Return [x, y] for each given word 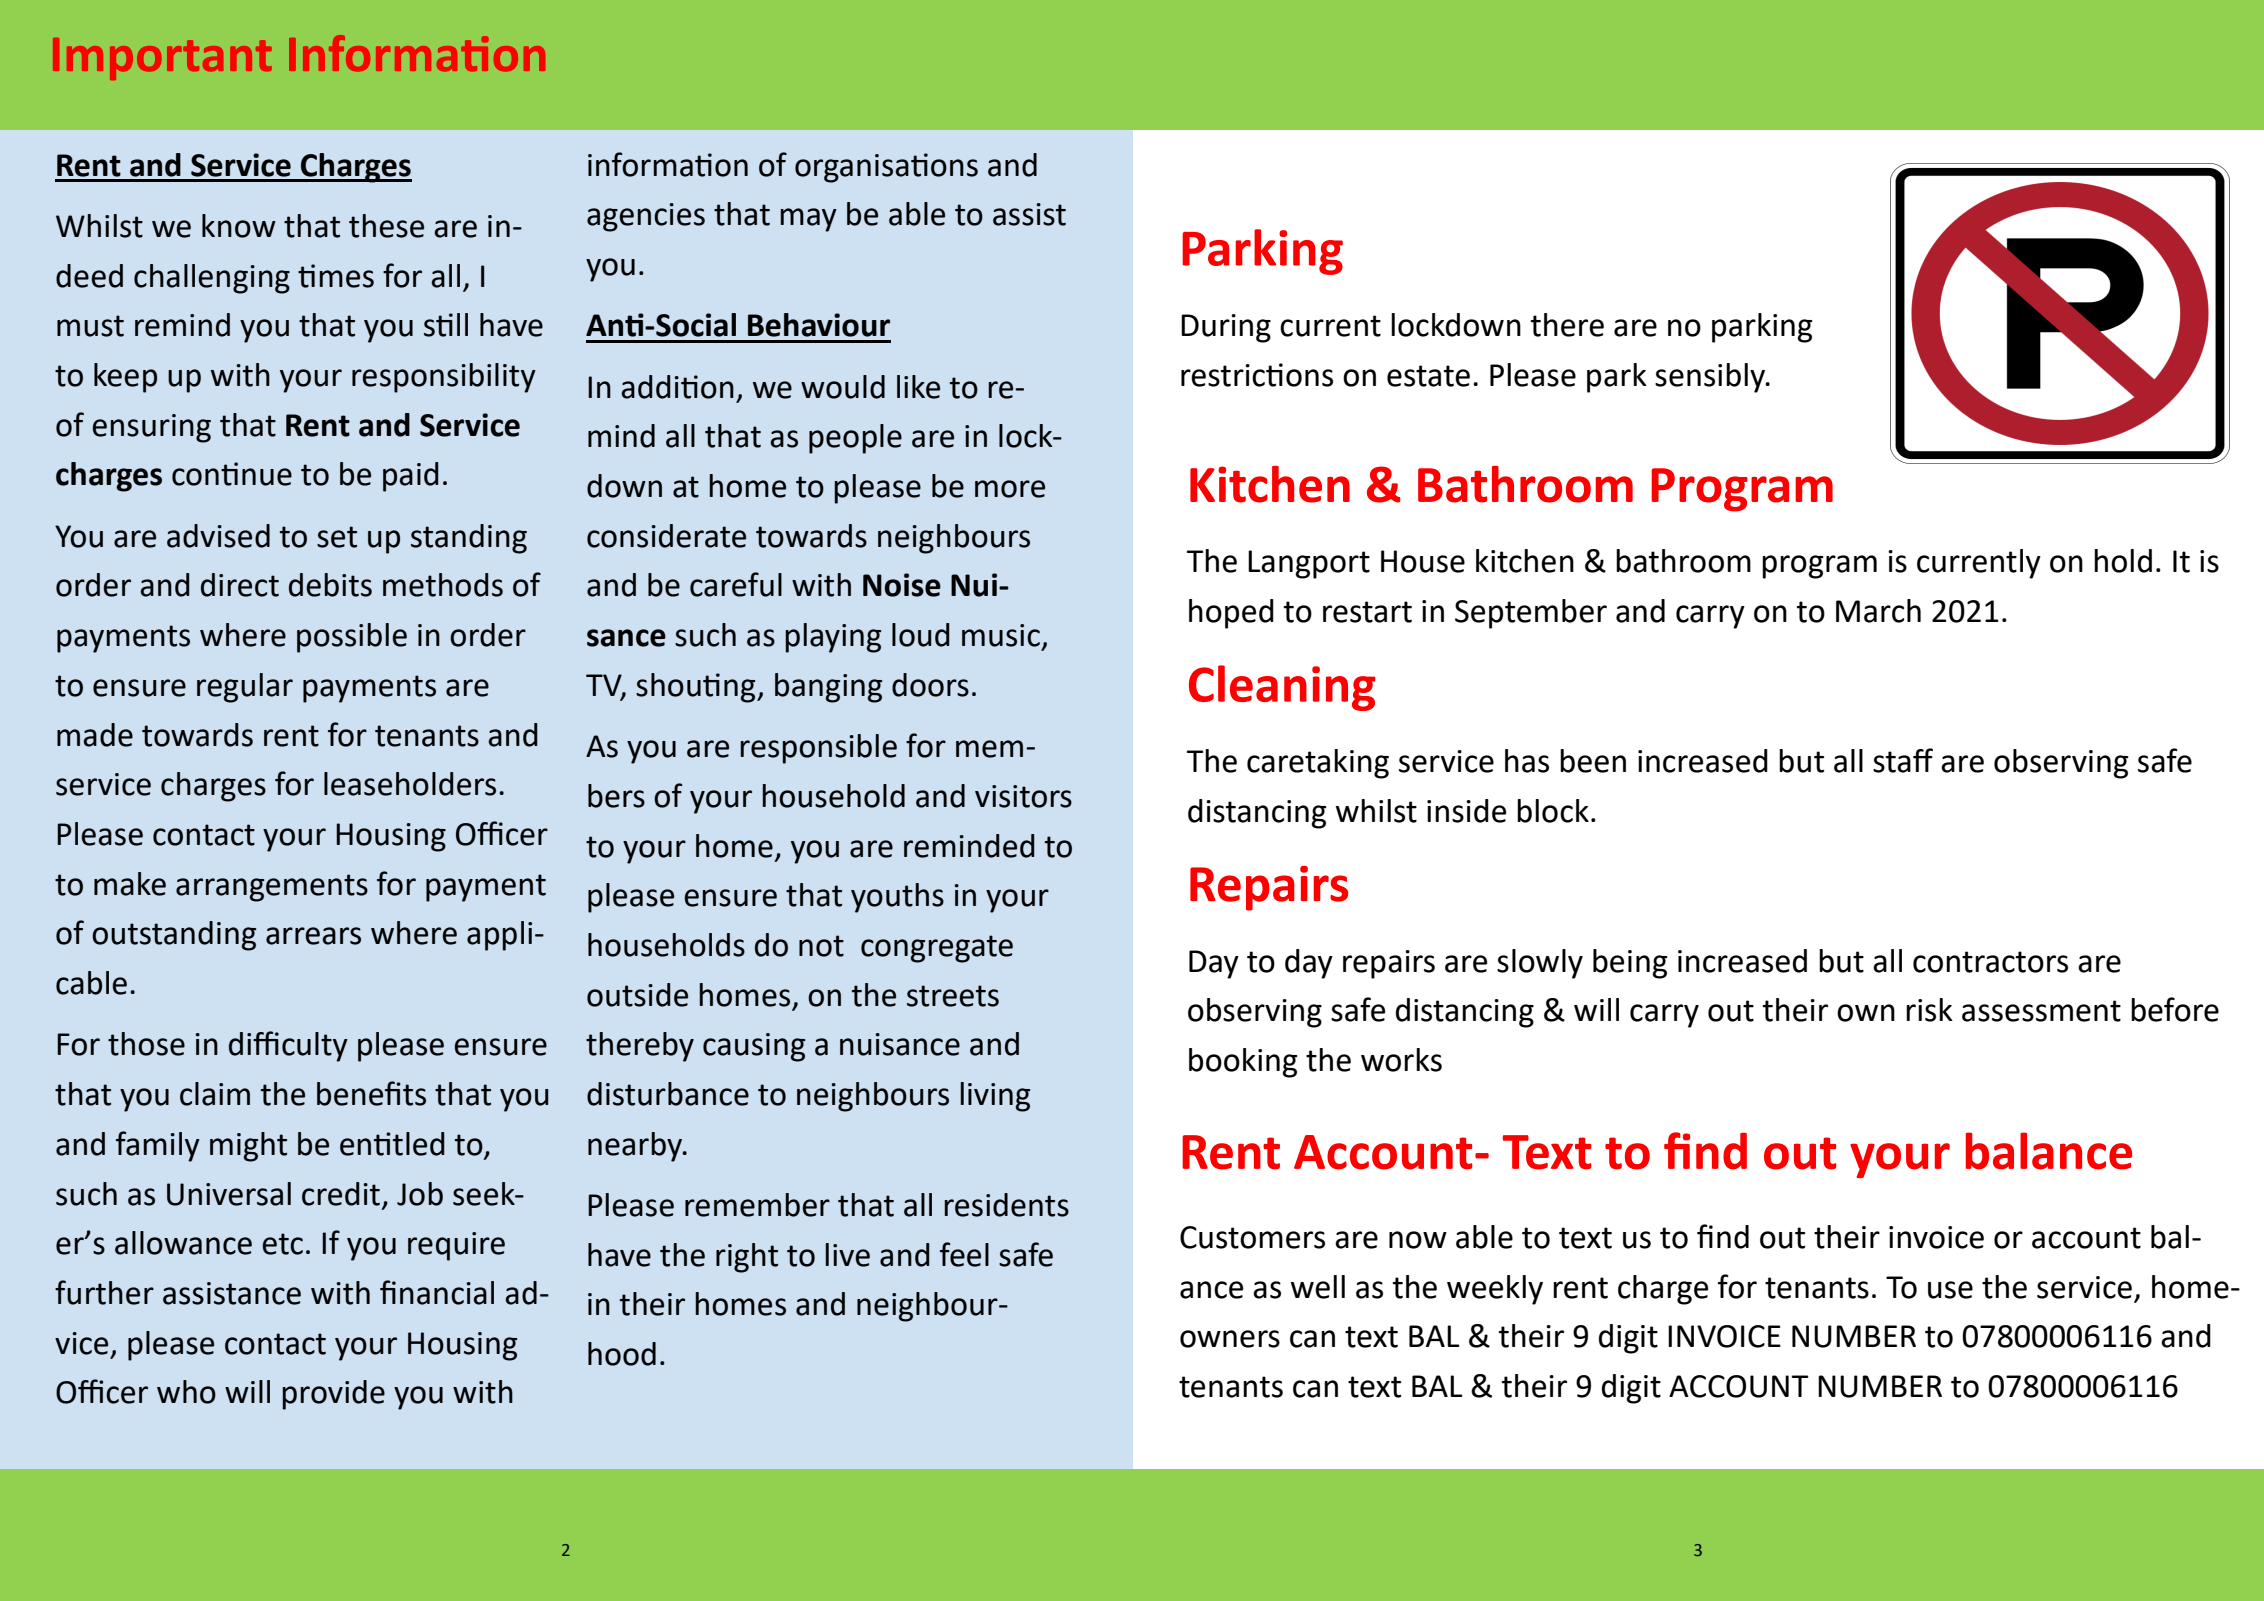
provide [333, 1395]
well [1318, 1287]
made [95, 735]
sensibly [1711, 378]
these [386, 226]
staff [1903, 760]
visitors [1023, 796]
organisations [886, 168]
